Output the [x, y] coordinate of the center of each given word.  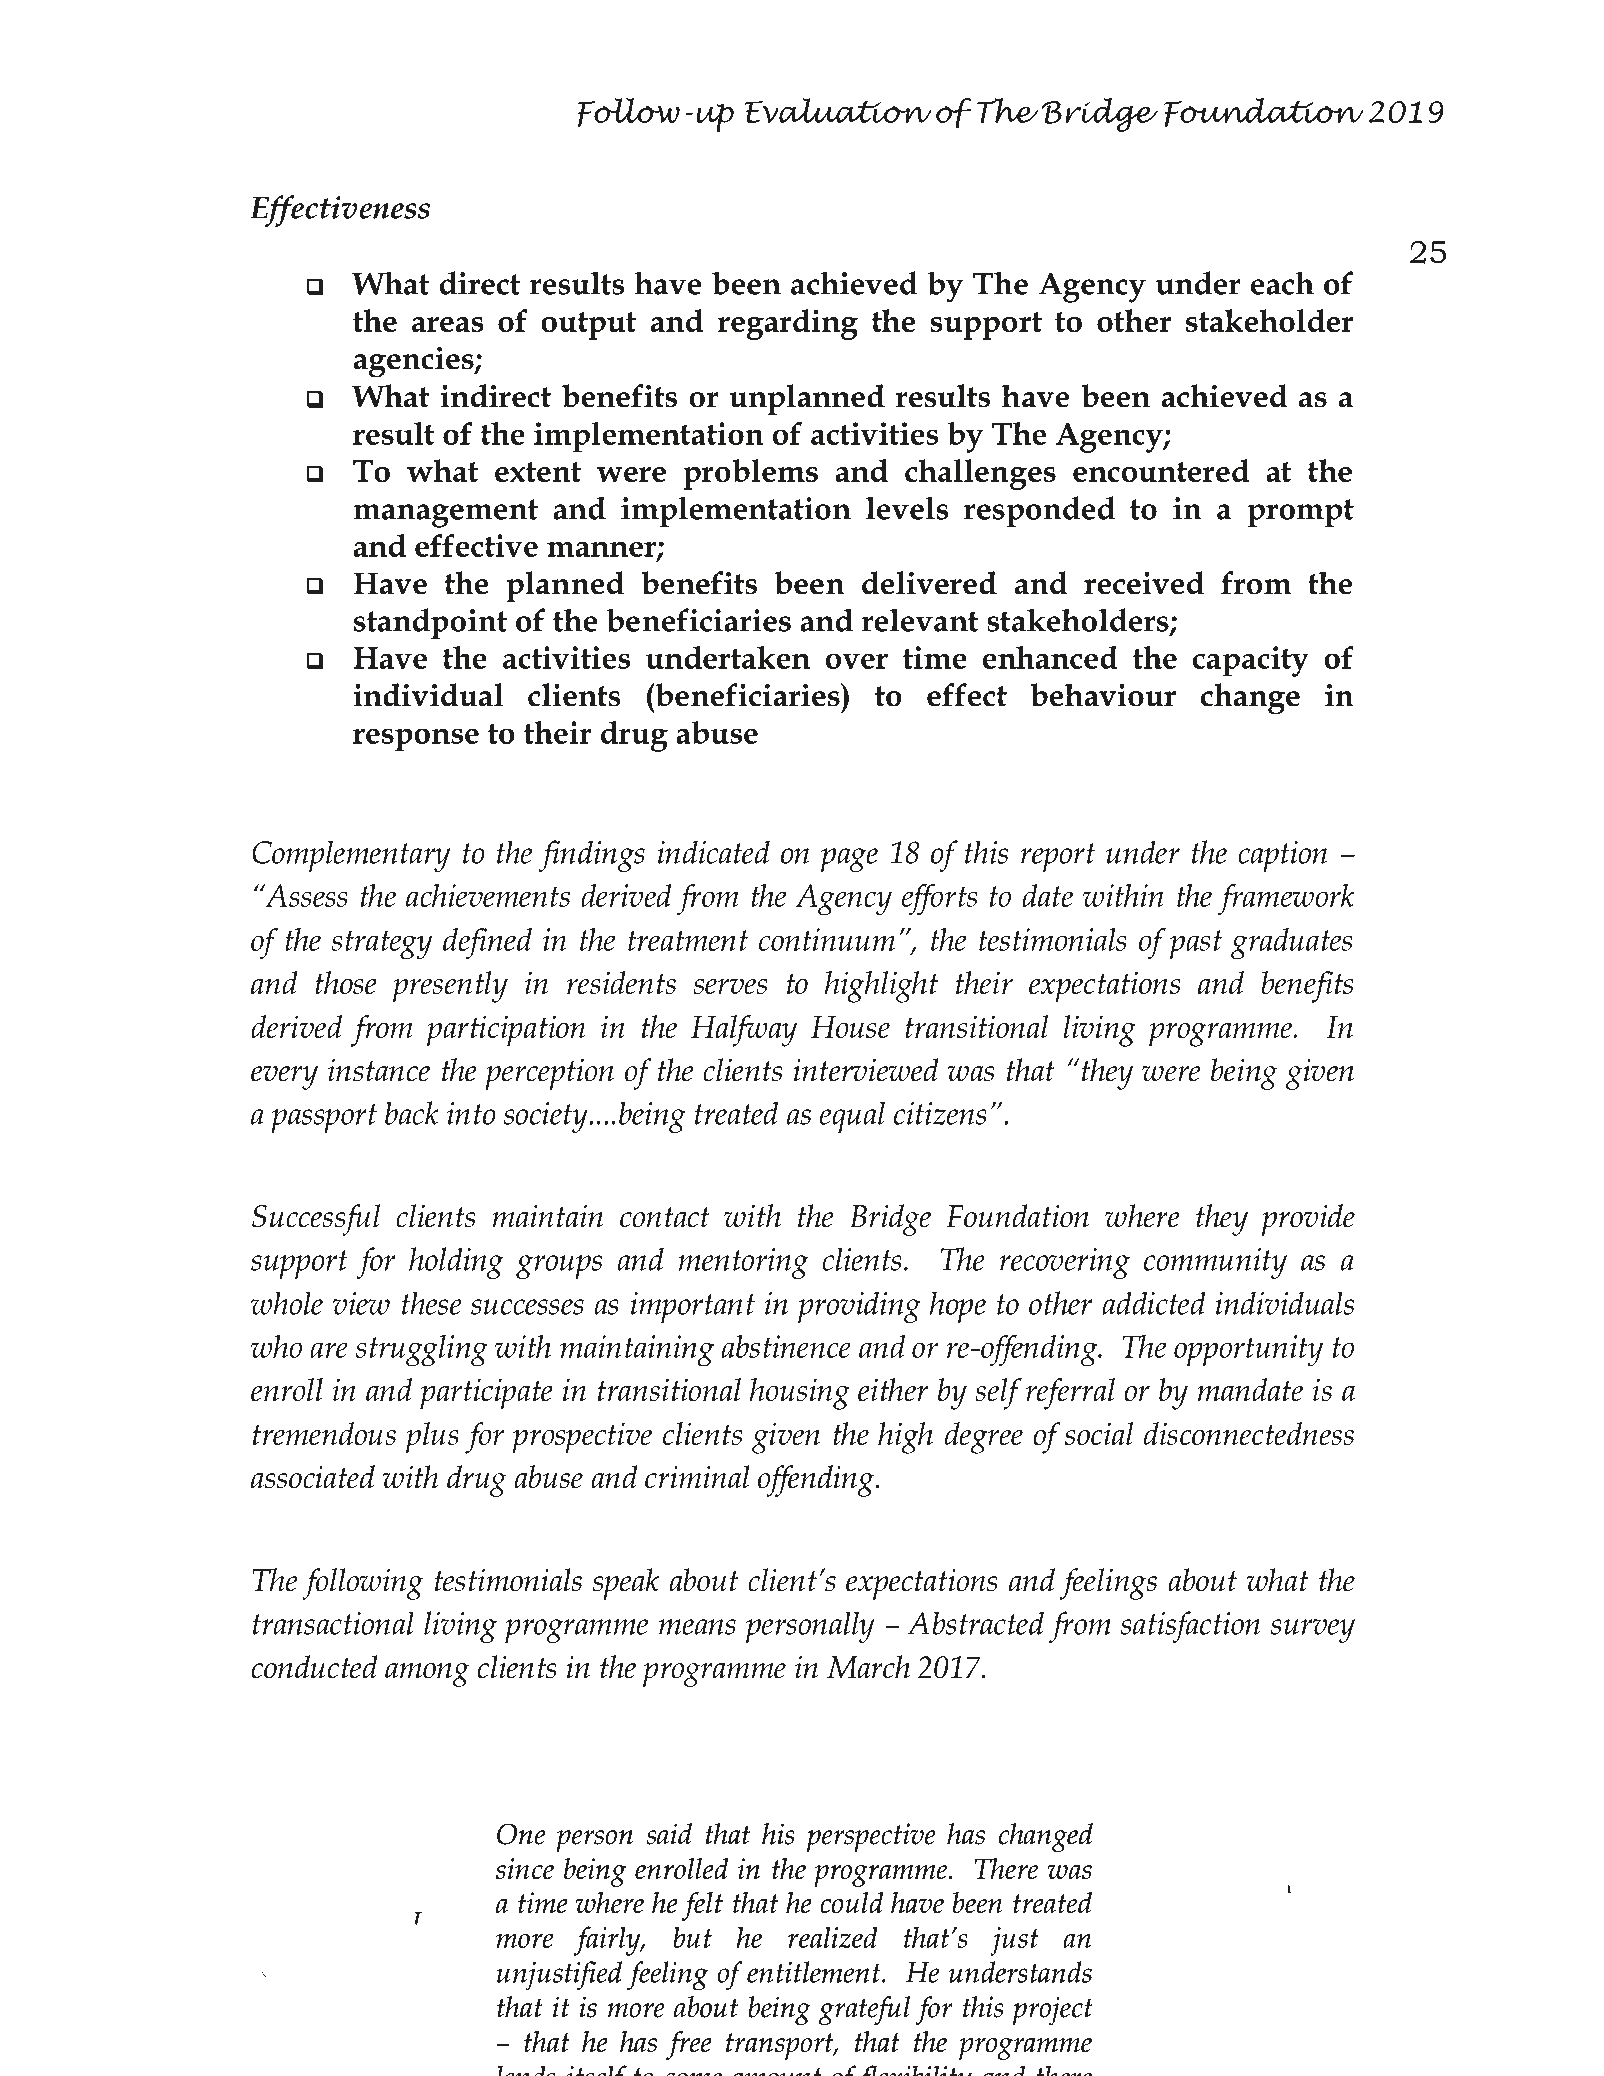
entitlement [815, 1972]
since [525, 1868]
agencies [415, 362]
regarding [788, 324]
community [1215, 1263]
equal [852, 1117]
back [412, 1113]
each [1282, 283]
